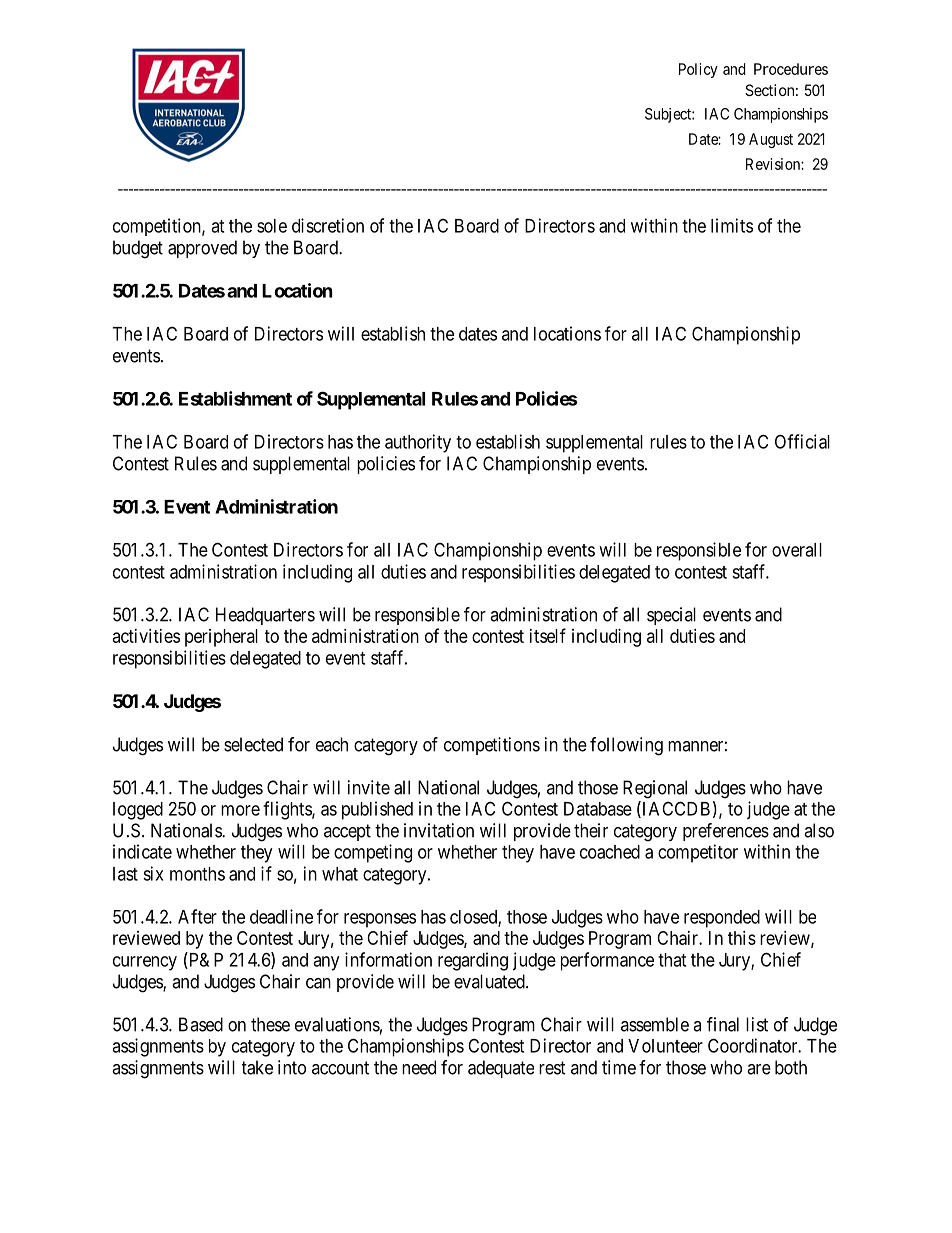  What do you see at coordinates (626, 746) in the document?
I see `following` at bounding box center [626, 746].
